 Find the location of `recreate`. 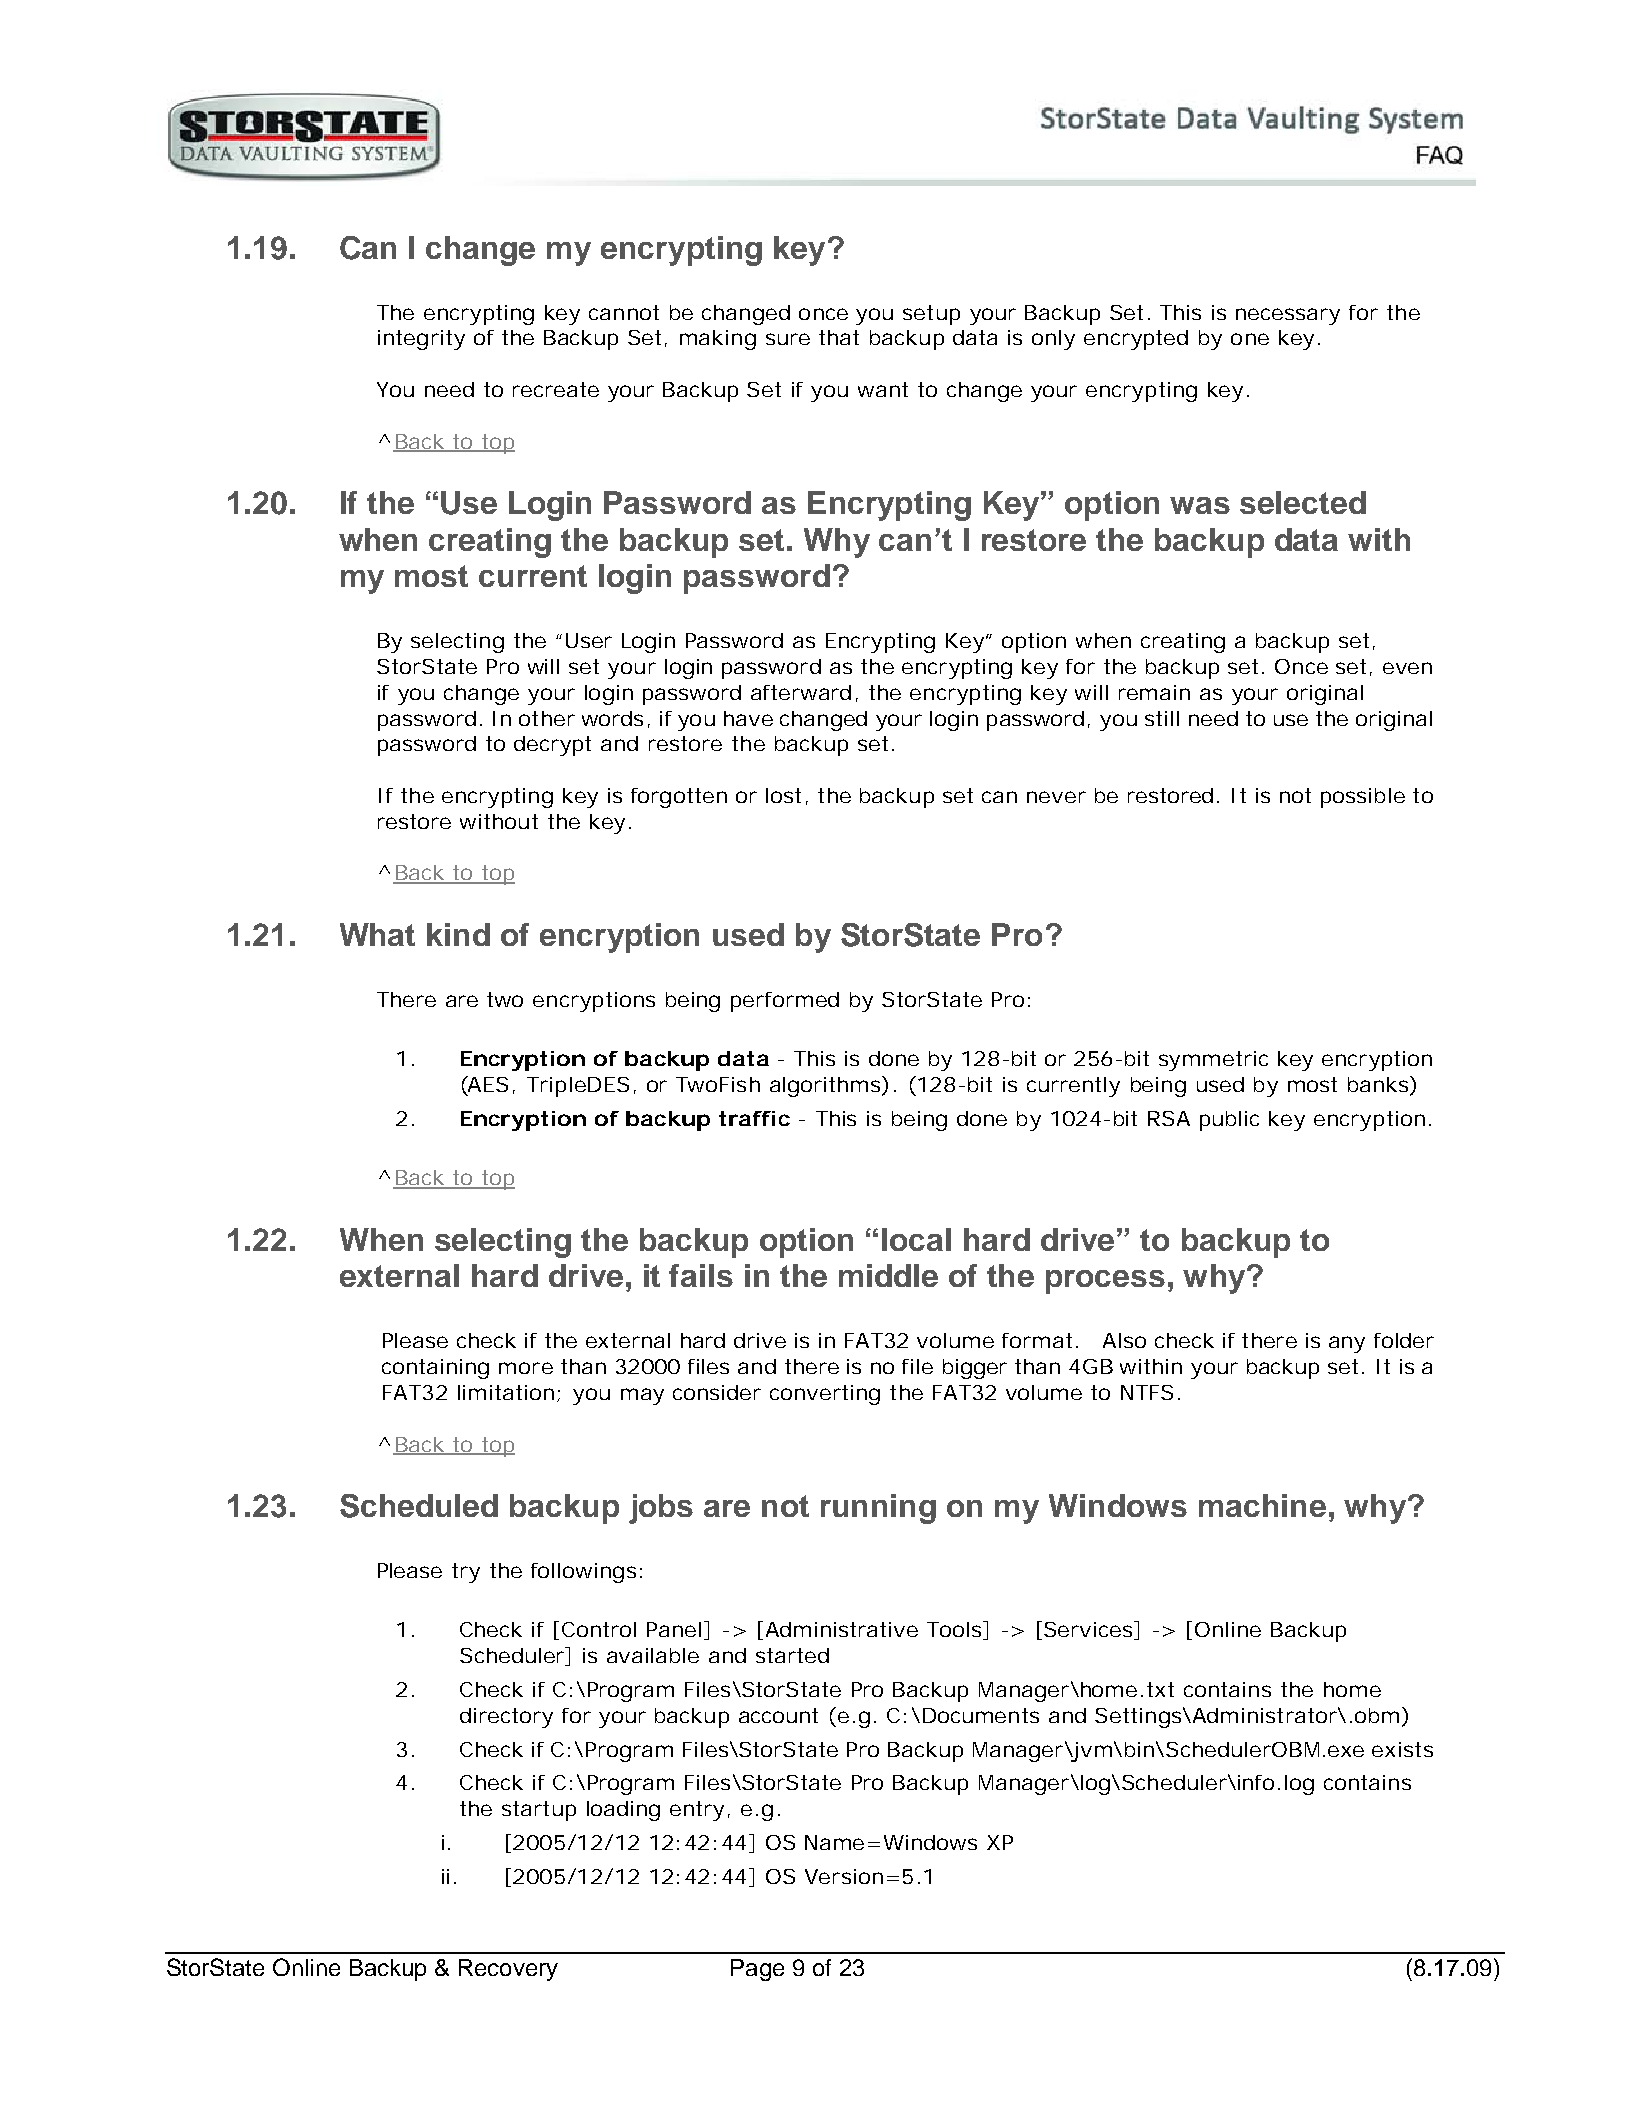

recreate is located at coordinates (556, 389).
